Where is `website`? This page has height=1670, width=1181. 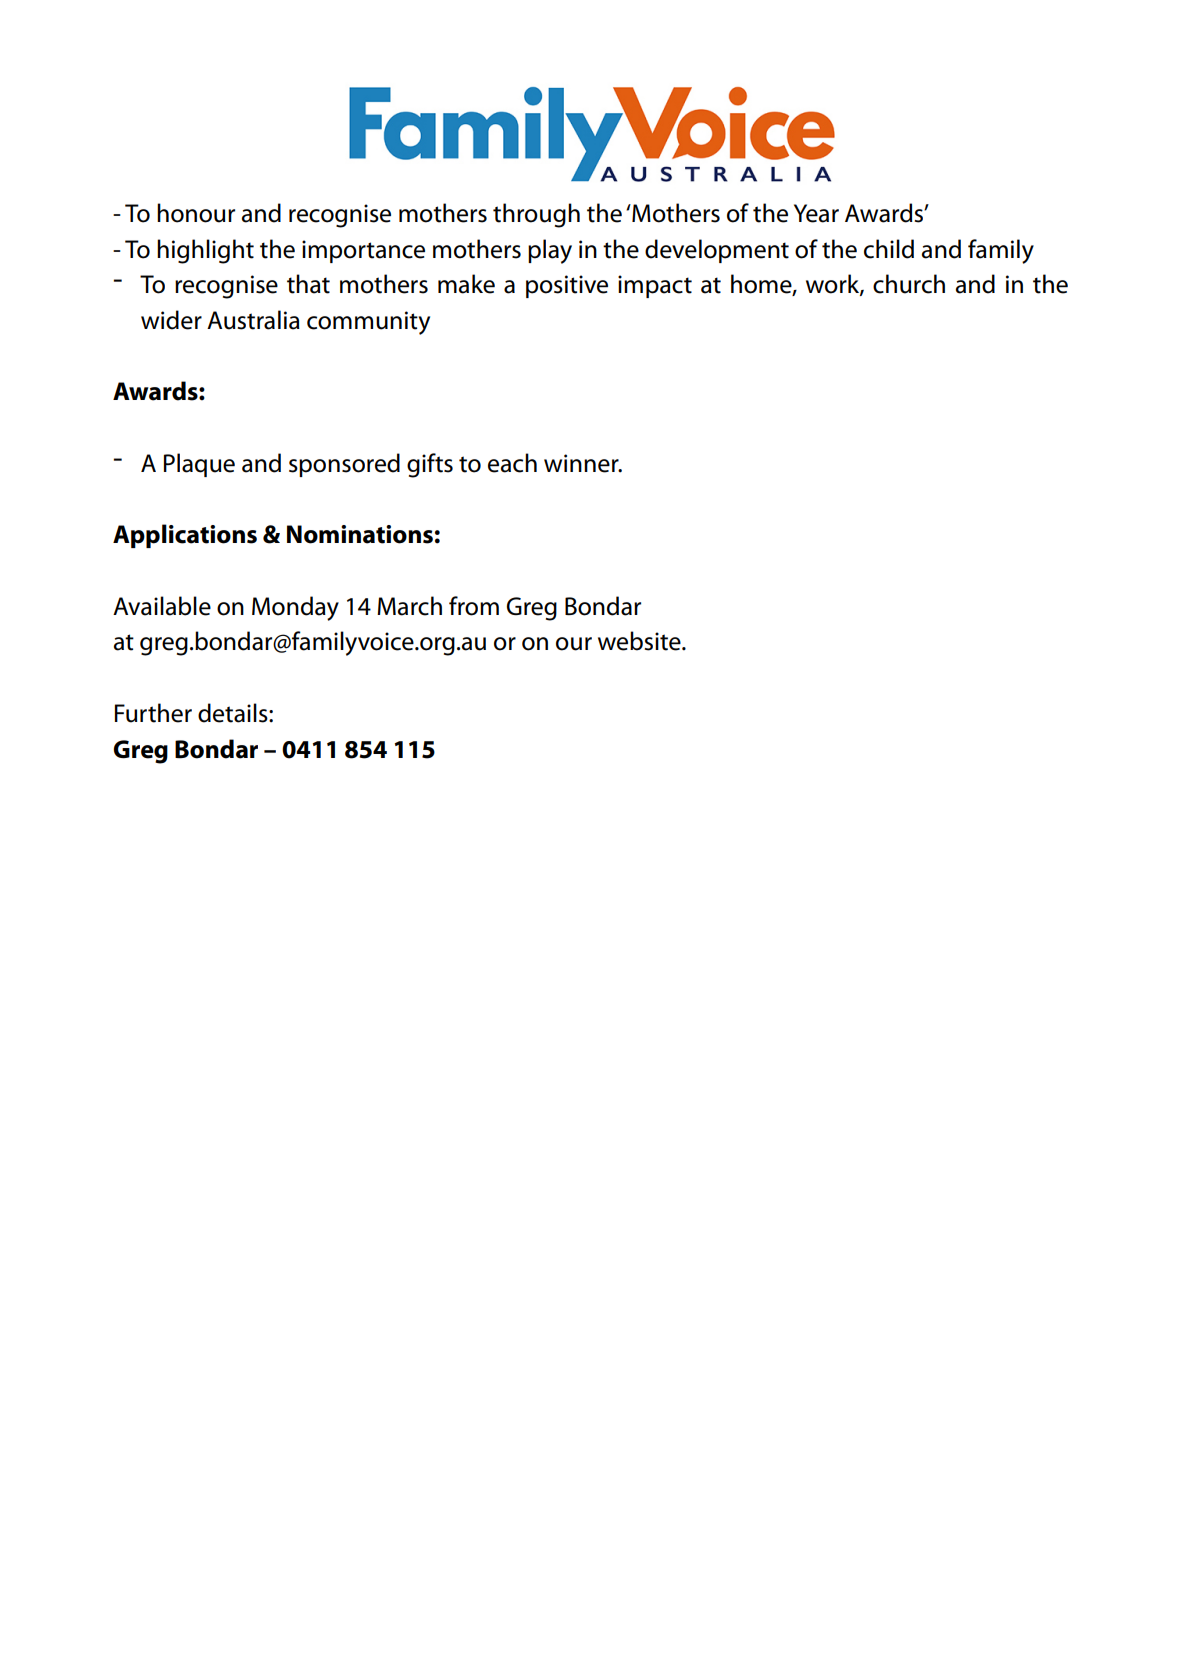 website is located at coordinates (640, 641).
